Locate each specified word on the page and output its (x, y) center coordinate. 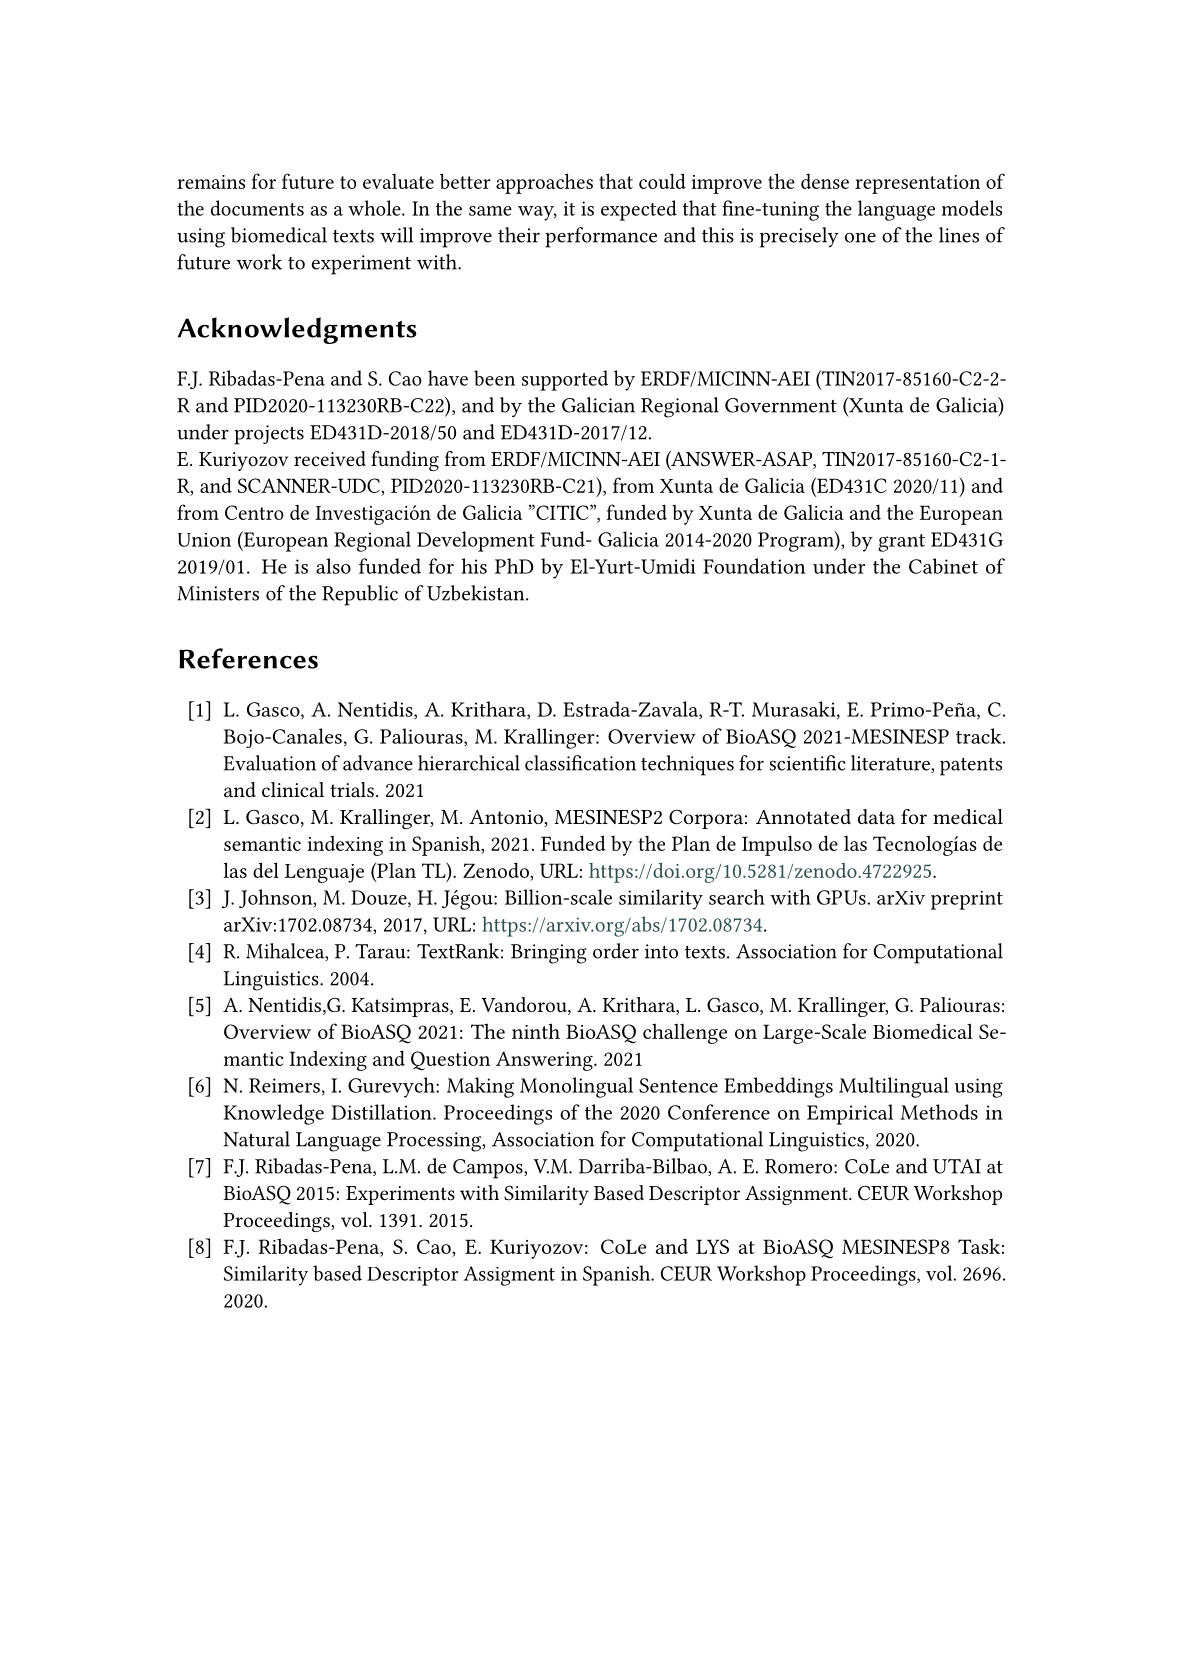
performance (601, 237)
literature (891, 764)
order (616, 951)
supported (565, 380)
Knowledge (274, 1114)
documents (257, 208)
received (330, 458)
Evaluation (269, 763)
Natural (257, 1139)
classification (580, 763)
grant (901, 543)
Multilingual (894, 1087)
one (860, 237)
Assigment (509, 1276)
